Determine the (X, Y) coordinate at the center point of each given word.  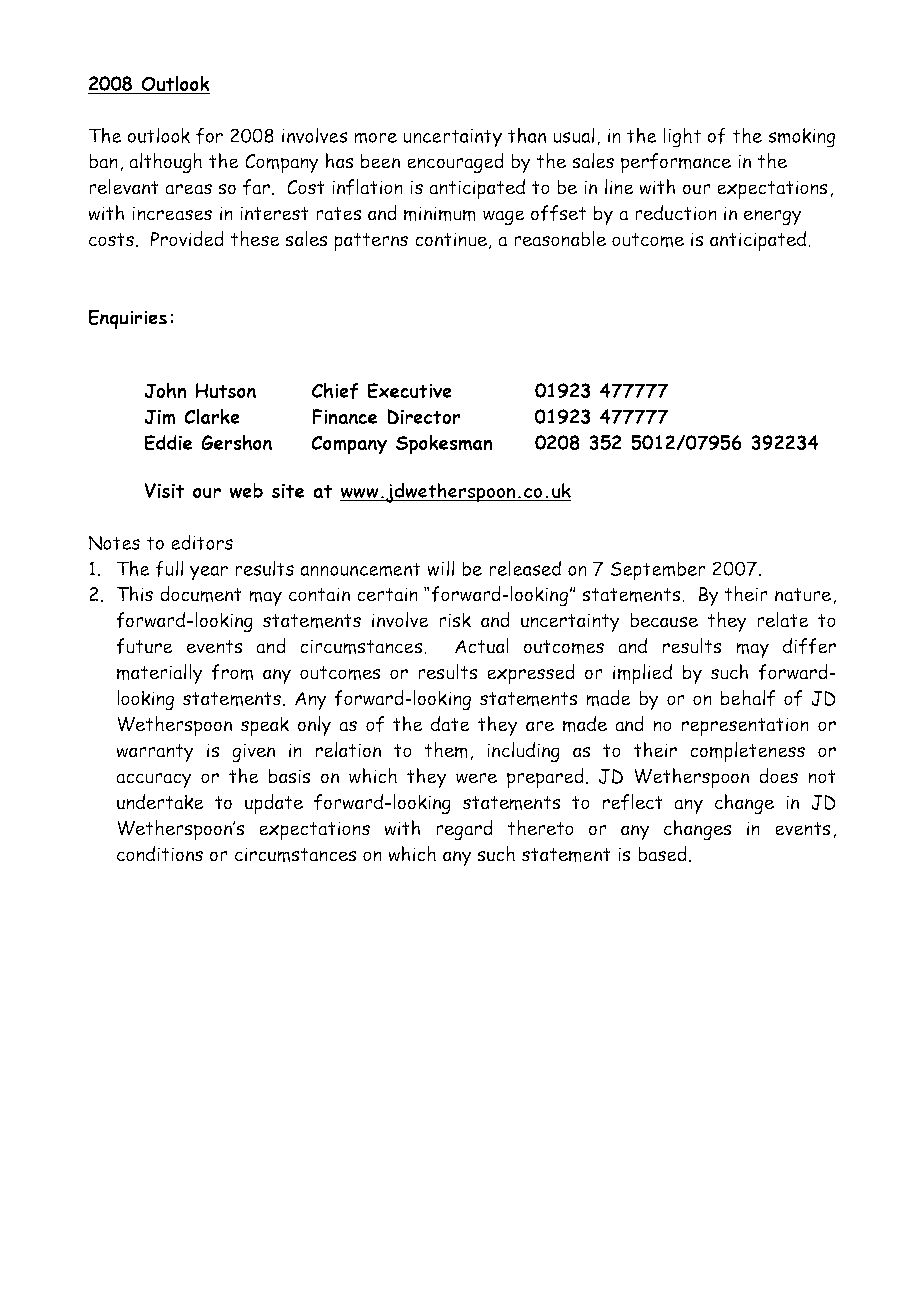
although (165, 163)
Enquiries (128, 319)
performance (676, 163)
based (662, 854)
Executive (410, 391)
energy (773, 217)
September (658, 571)
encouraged (455, 163)
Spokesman (444, 445)
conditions (160, 854)
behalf (748, 698)
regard (464, 830)
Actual (482, 646)
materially (160, 674)
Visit (164, 490)
